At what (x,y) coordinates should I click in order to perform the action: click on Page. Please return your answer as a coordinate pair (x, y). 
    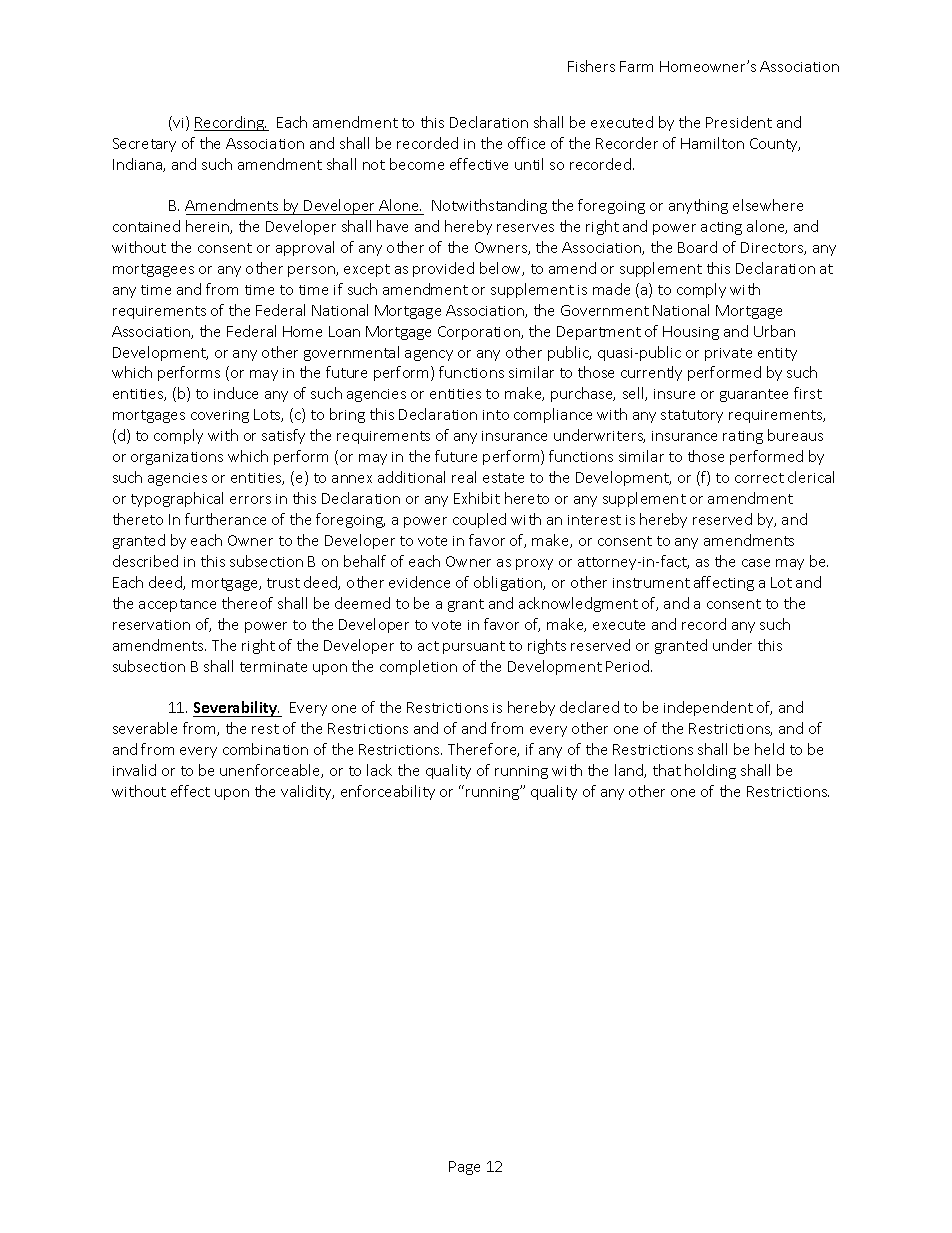
    Looking at the image, I should click on (464, 1168).
